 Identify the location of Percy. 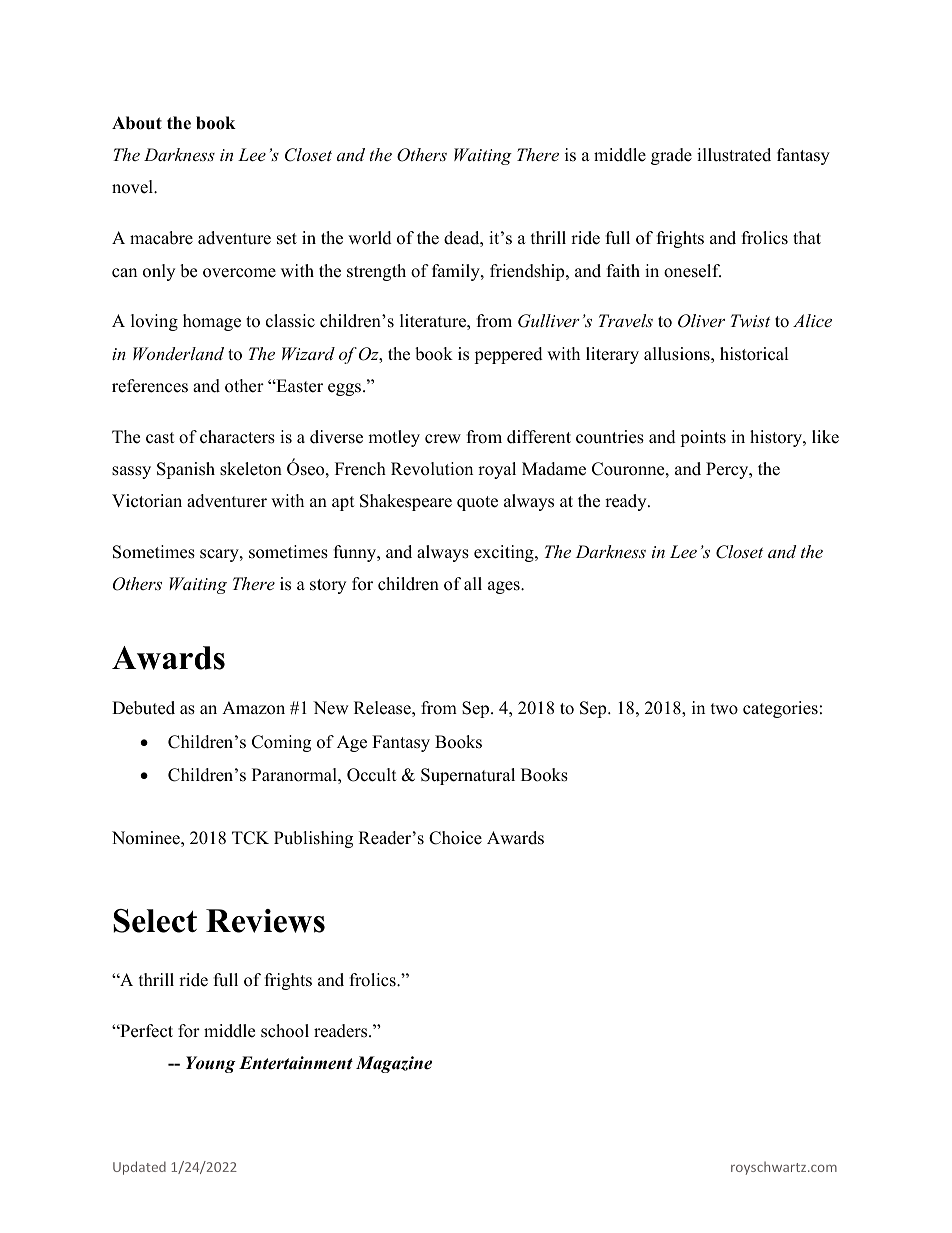
(728, 470).
